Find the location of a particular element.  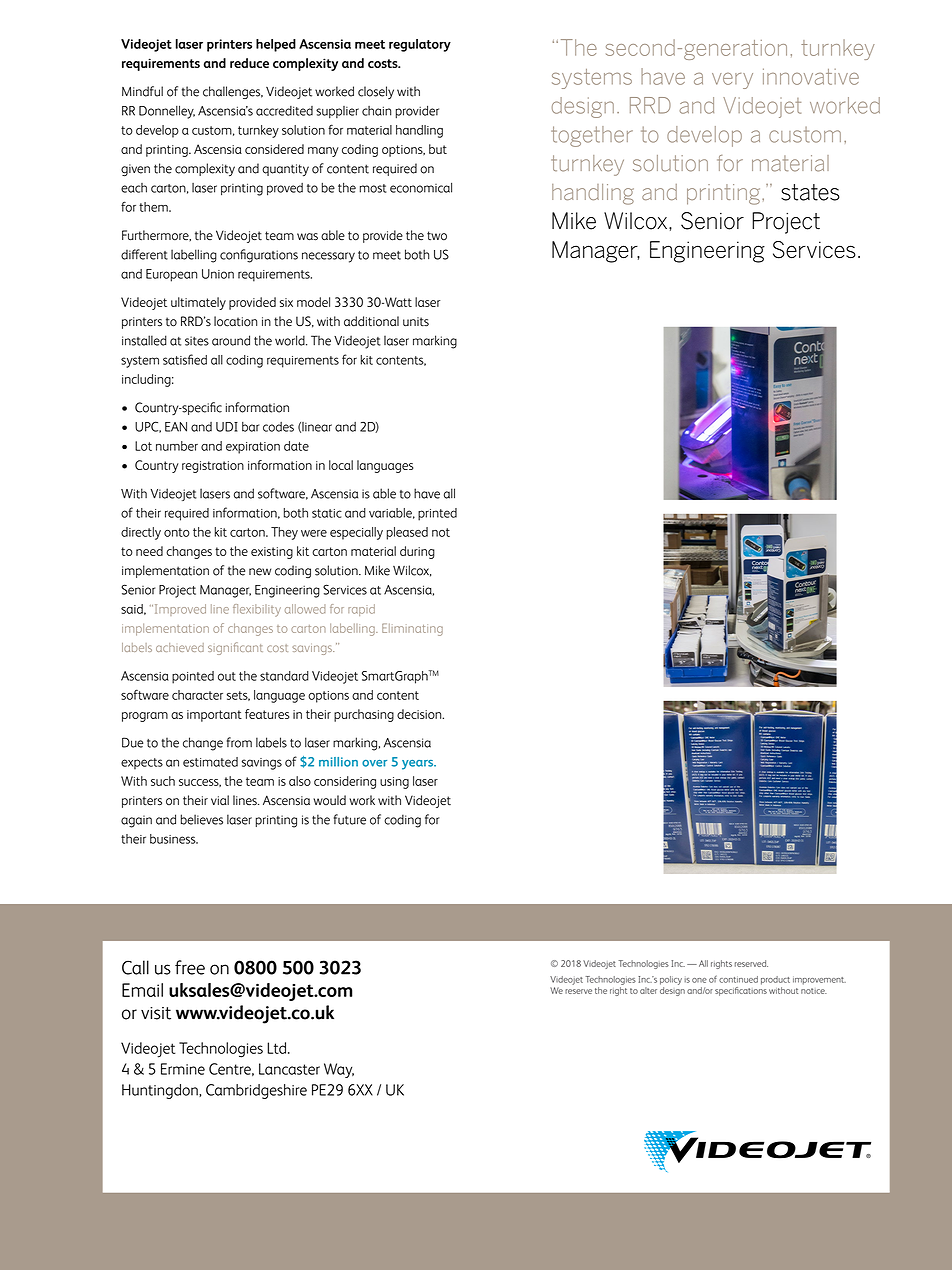

Way is located at coordinates (339, 1070).
